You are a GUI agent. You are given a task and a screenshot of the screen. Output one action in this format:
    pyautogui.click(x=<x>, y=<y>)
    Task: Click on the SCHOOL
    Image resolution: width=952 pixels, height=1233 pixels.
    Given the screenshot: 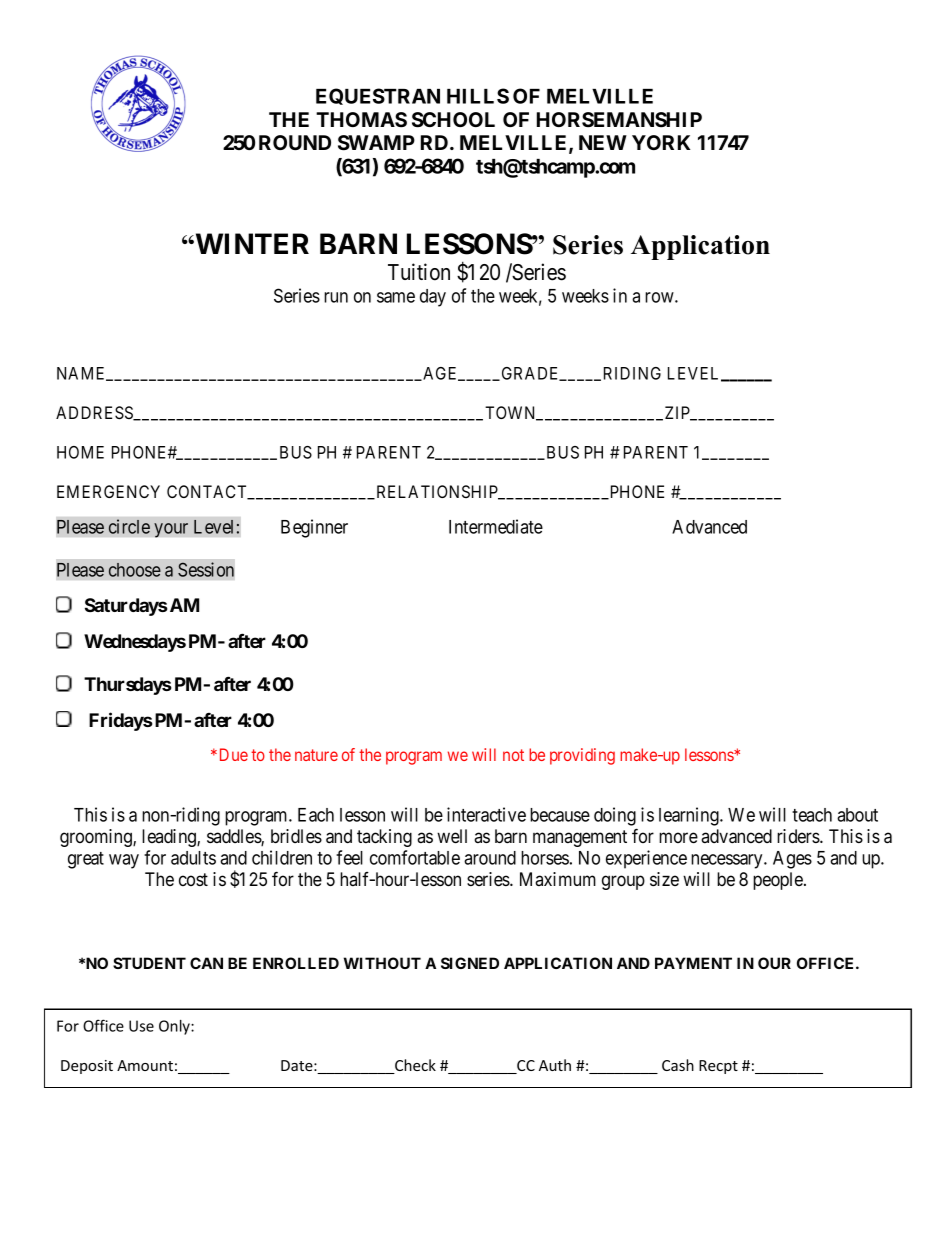 What is the action you would take?
    pyautogui.click(x=453, y=120)
